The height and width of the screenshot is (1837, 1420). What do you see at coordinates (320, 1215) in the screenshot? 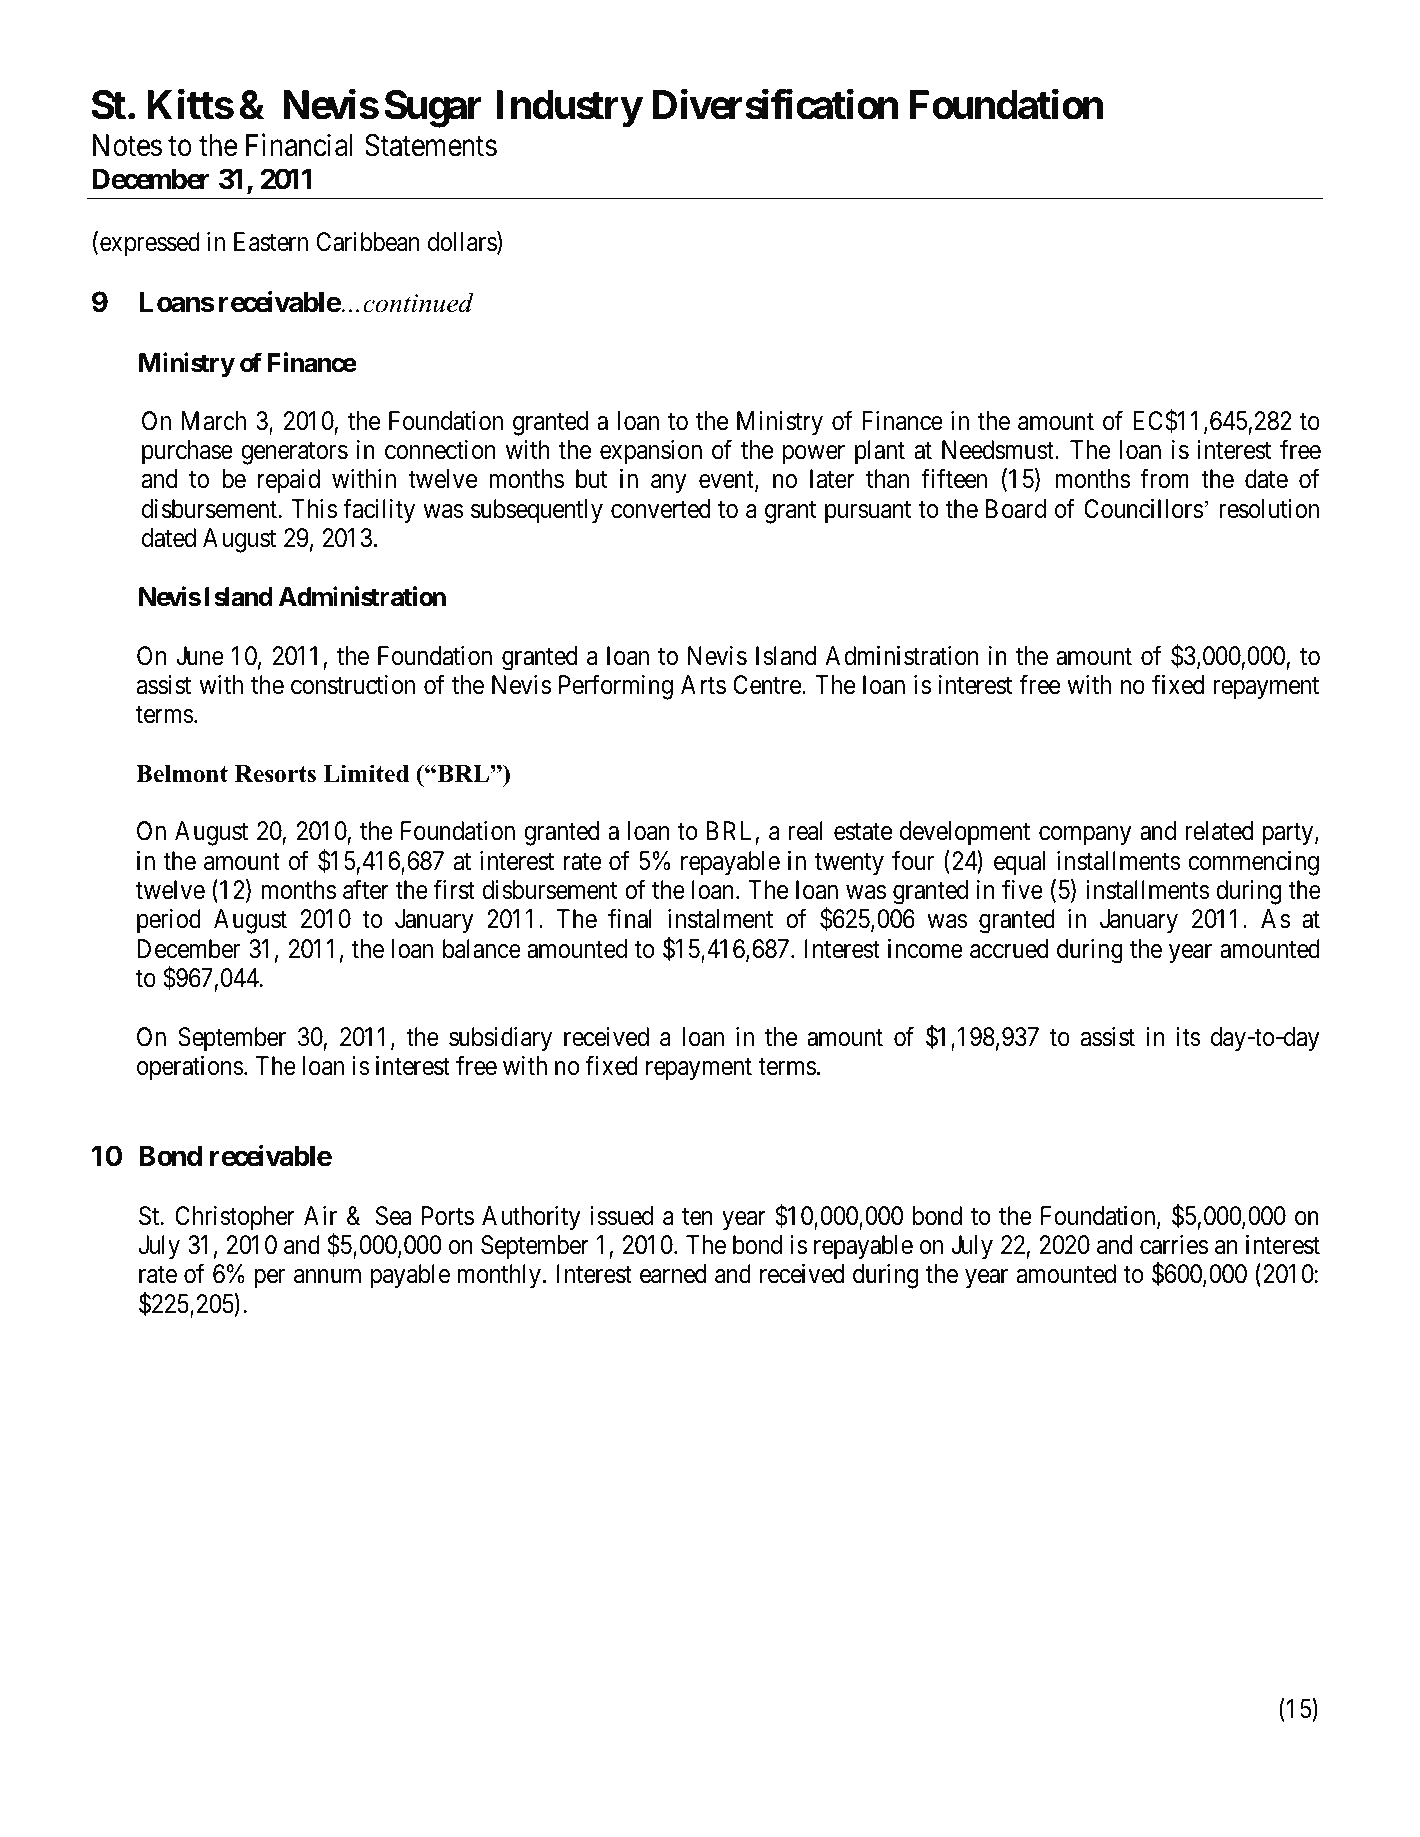
I see `Air` at bounding box center [320, 1215].
